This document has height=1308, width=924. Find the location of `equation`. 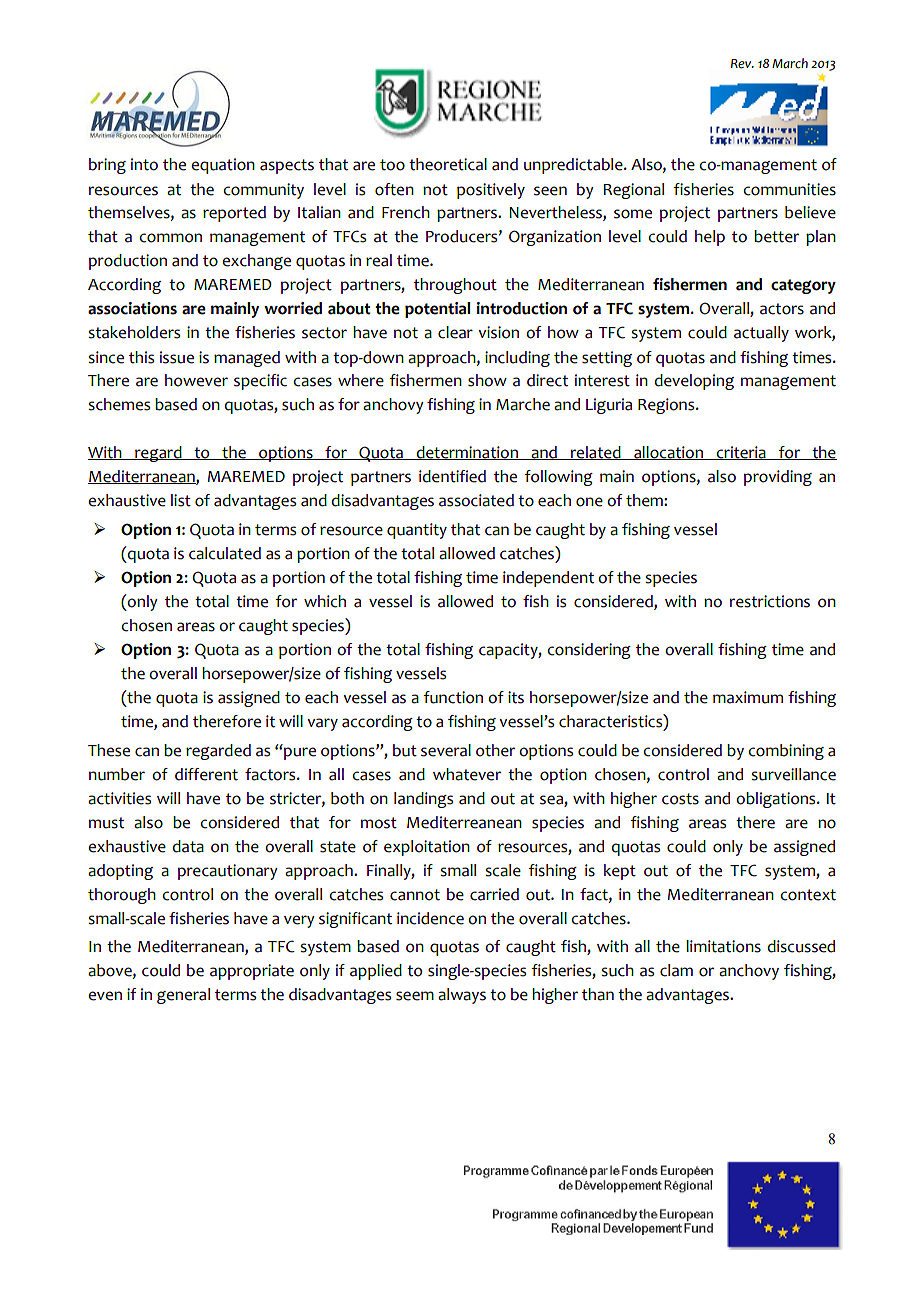

equation is located at coordinates (223, 166).
